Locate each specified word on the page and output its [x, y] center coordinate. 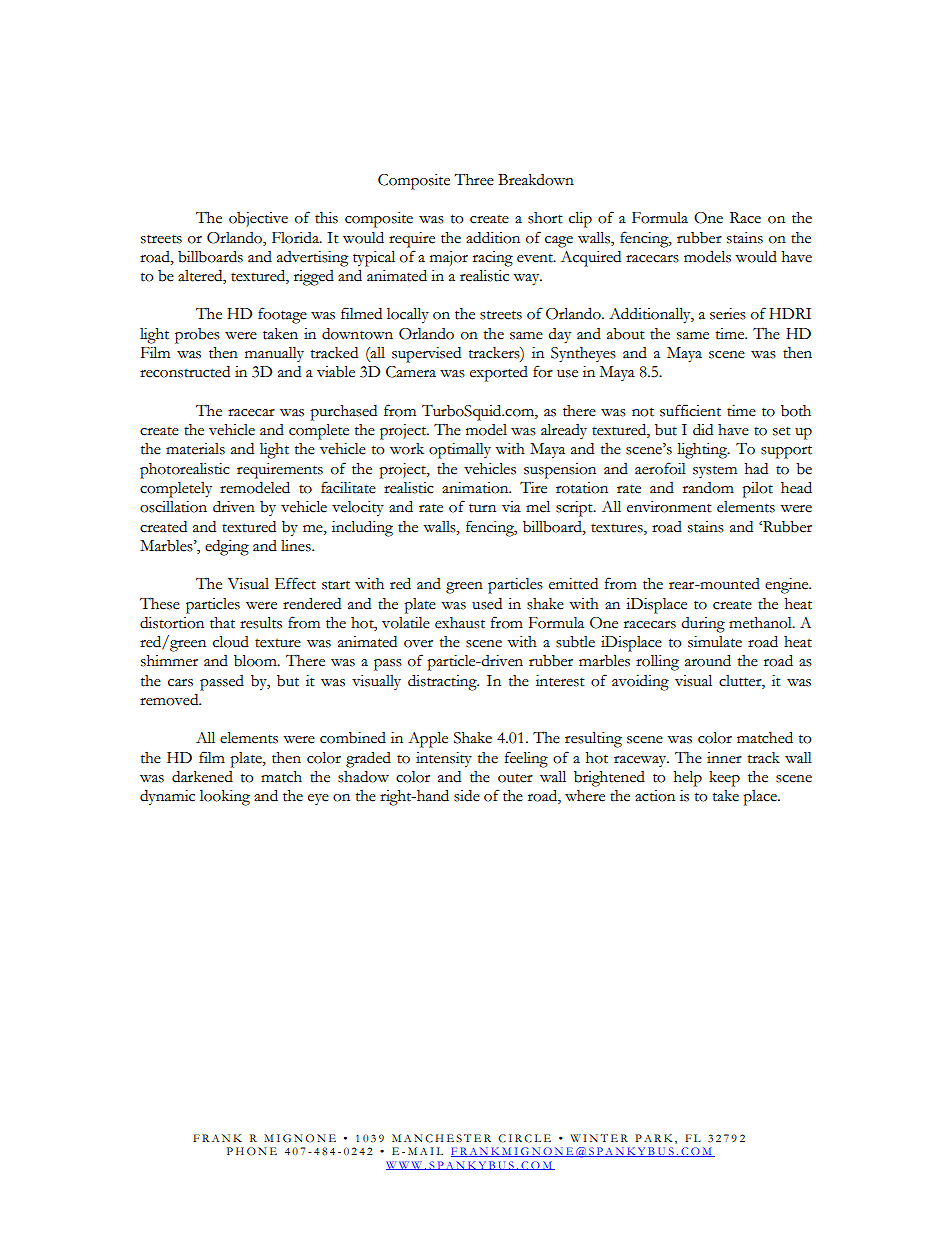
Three [474, 179]
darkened [202, 777]
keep [724, 779]
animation [476, 488]
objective [258, 219]
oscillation [173, 507]
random [708, 488]
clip [580, 219]
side [467, 796]
